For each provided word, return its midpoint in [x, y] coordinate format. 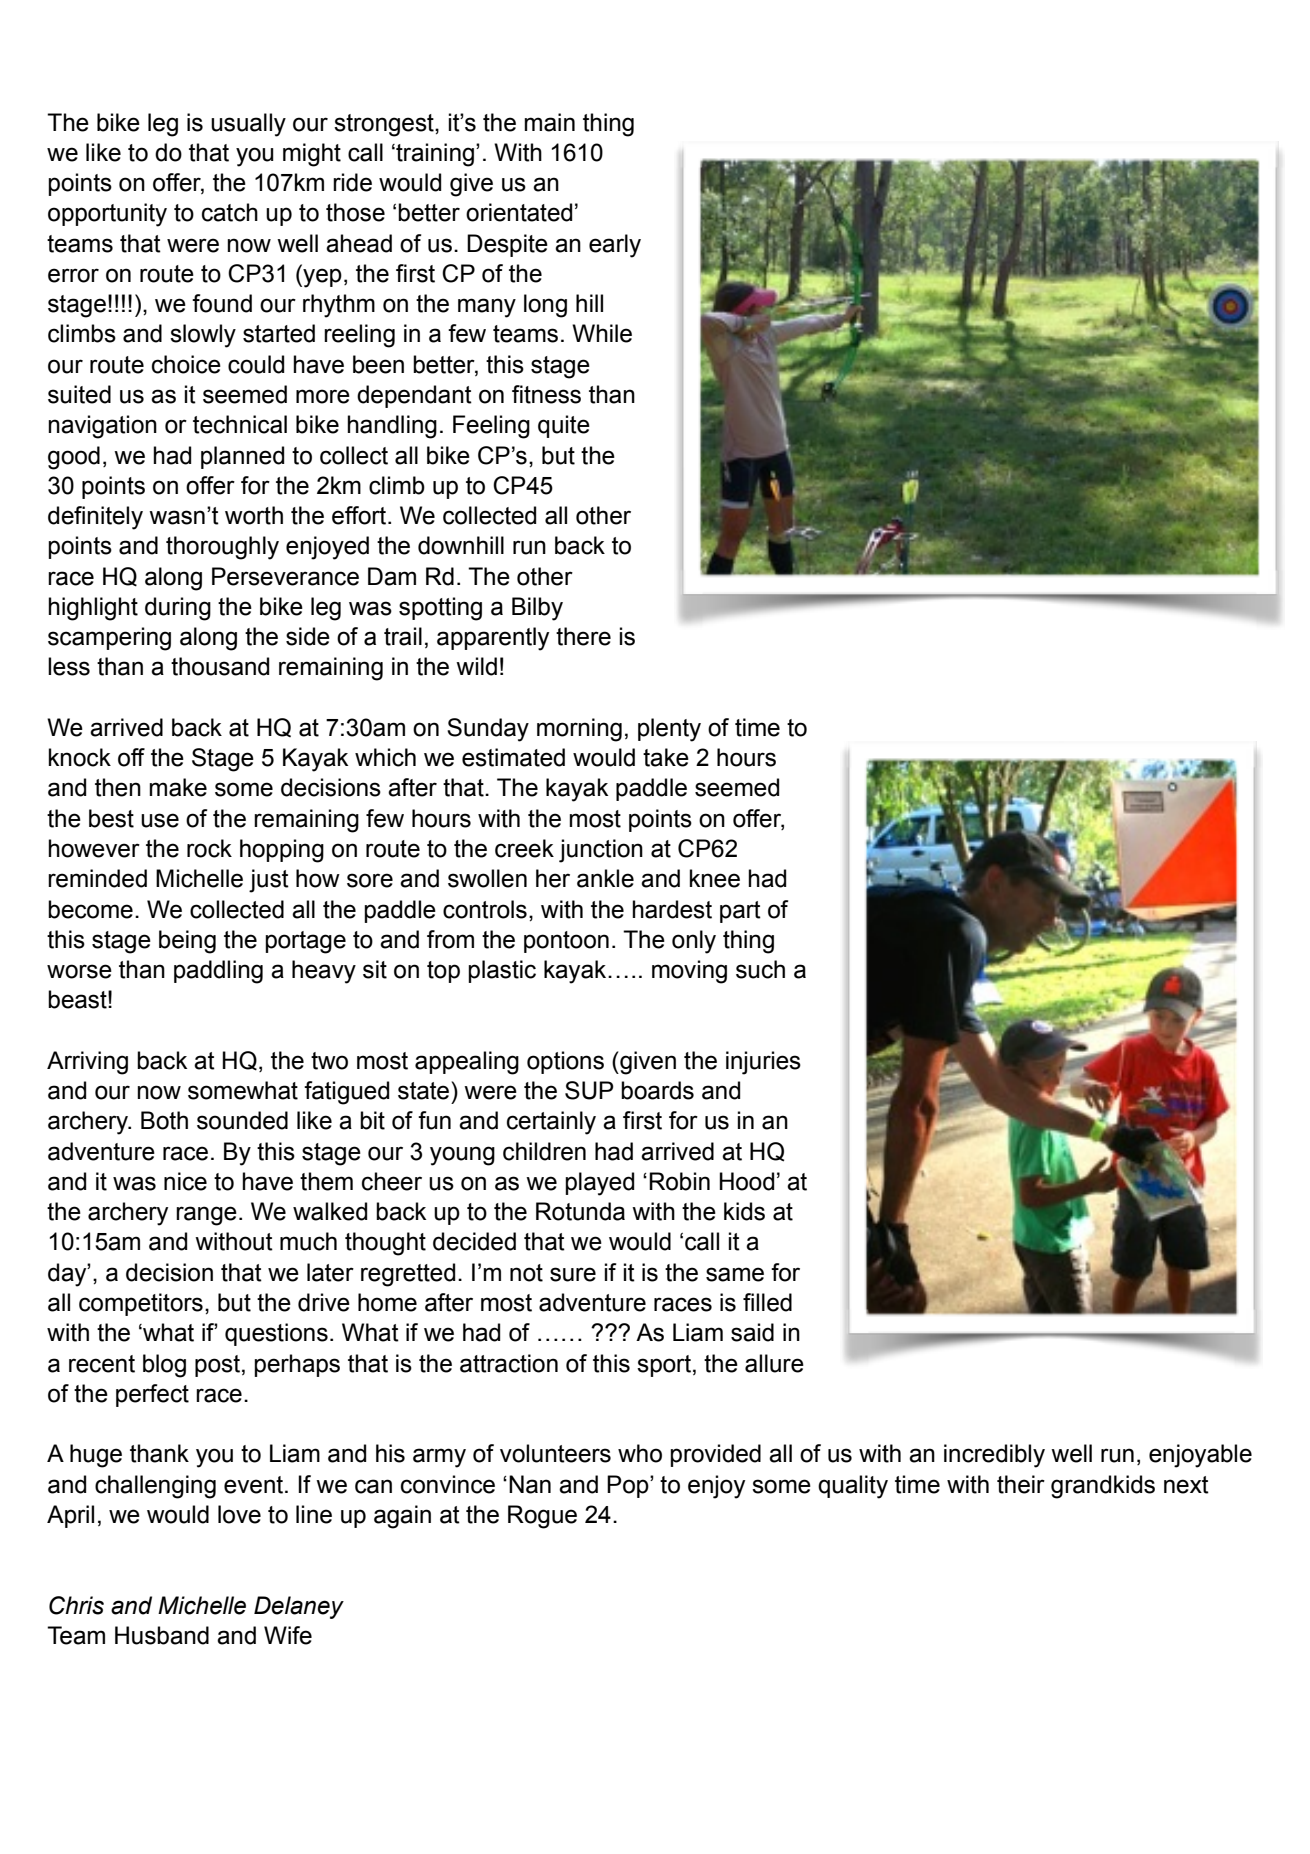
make [178, 787]
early [615, 246]
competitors [141, 1304]
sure [573, 1274]
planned [242, 457]
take [666, 757]
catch [230, 212]
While [602, 333]
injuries [763, 1063]
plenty [669, 730]
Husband [162, 1635]
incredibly [994, 1456]
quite [564, 426]
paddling [218, 972]
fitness [546, 394]
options [565, 1062]
